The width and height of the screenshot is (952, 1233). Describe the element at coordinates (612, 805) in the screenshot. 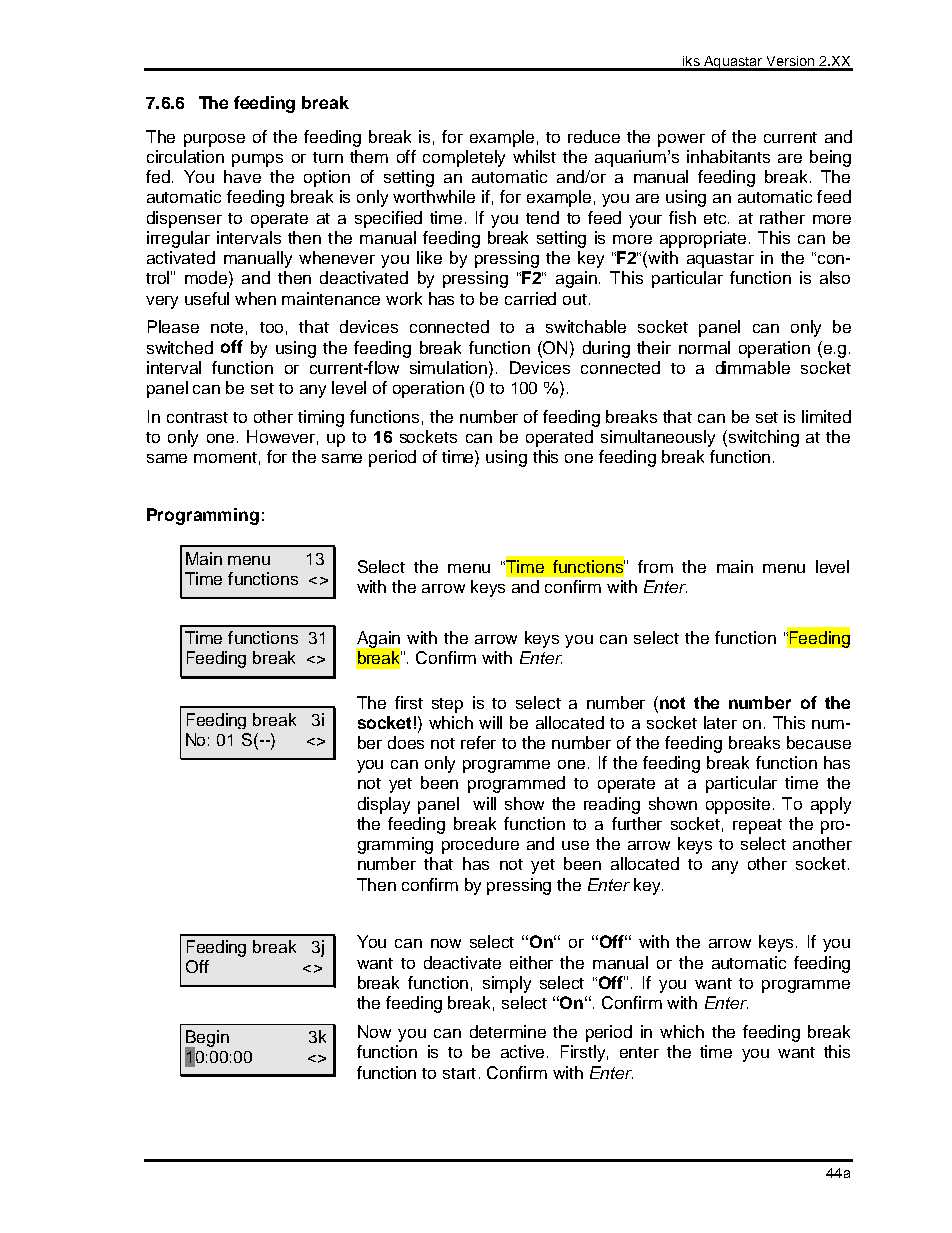

I see `reading` at that location.
